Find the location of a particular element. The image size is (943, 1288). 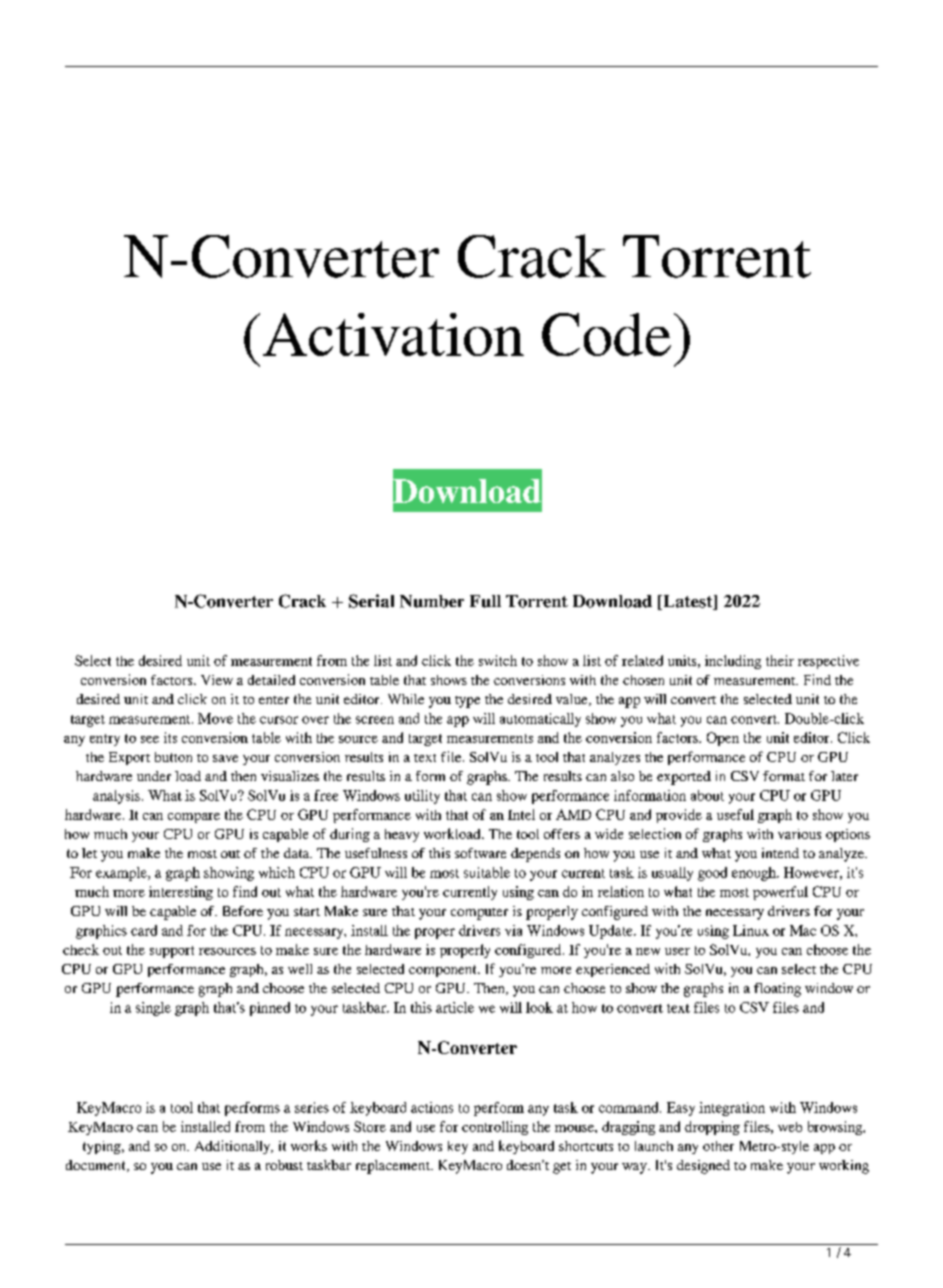

Open is located at coordinates (723, 739).
